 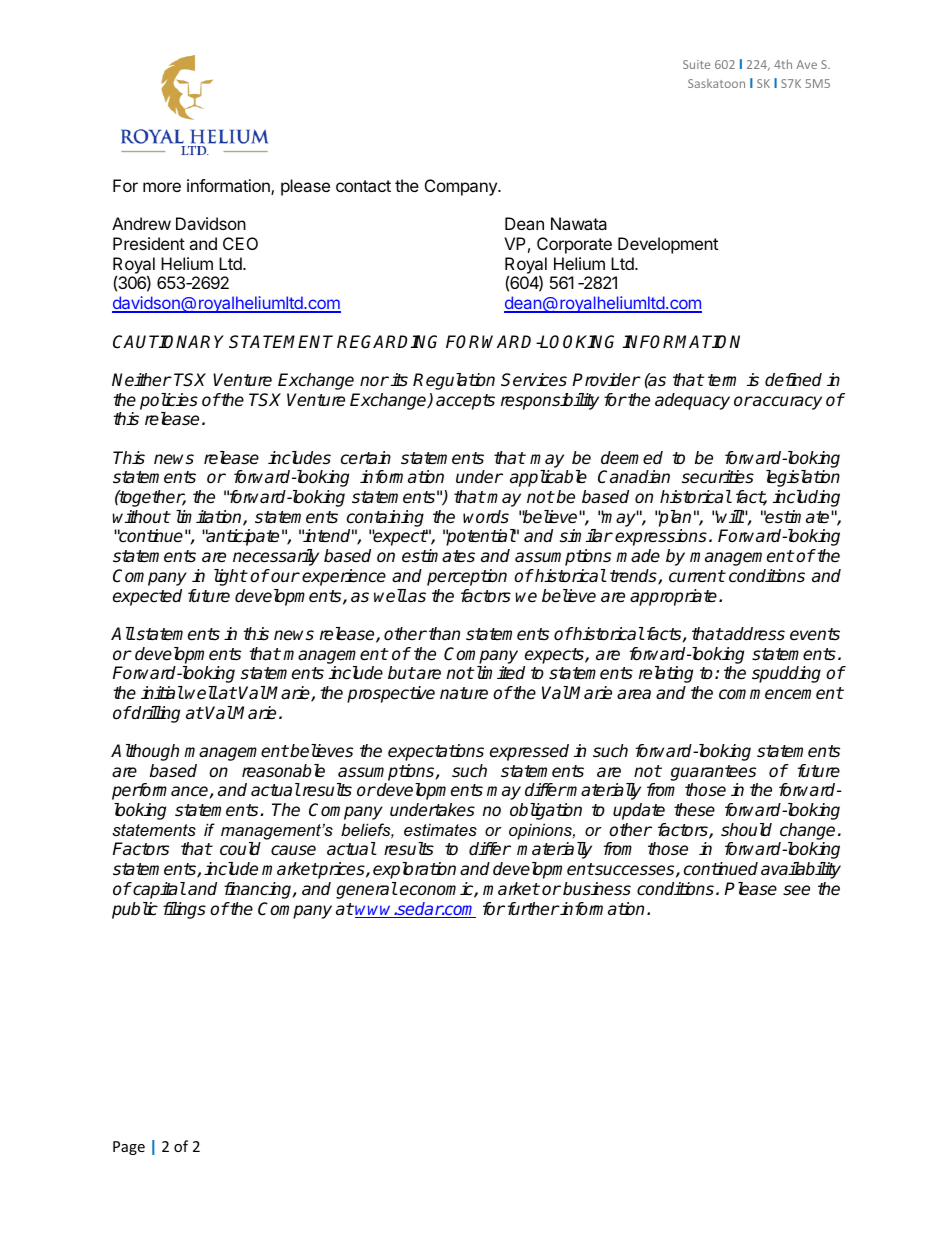 I want to click on Page, so click(x=129, y=1148).
